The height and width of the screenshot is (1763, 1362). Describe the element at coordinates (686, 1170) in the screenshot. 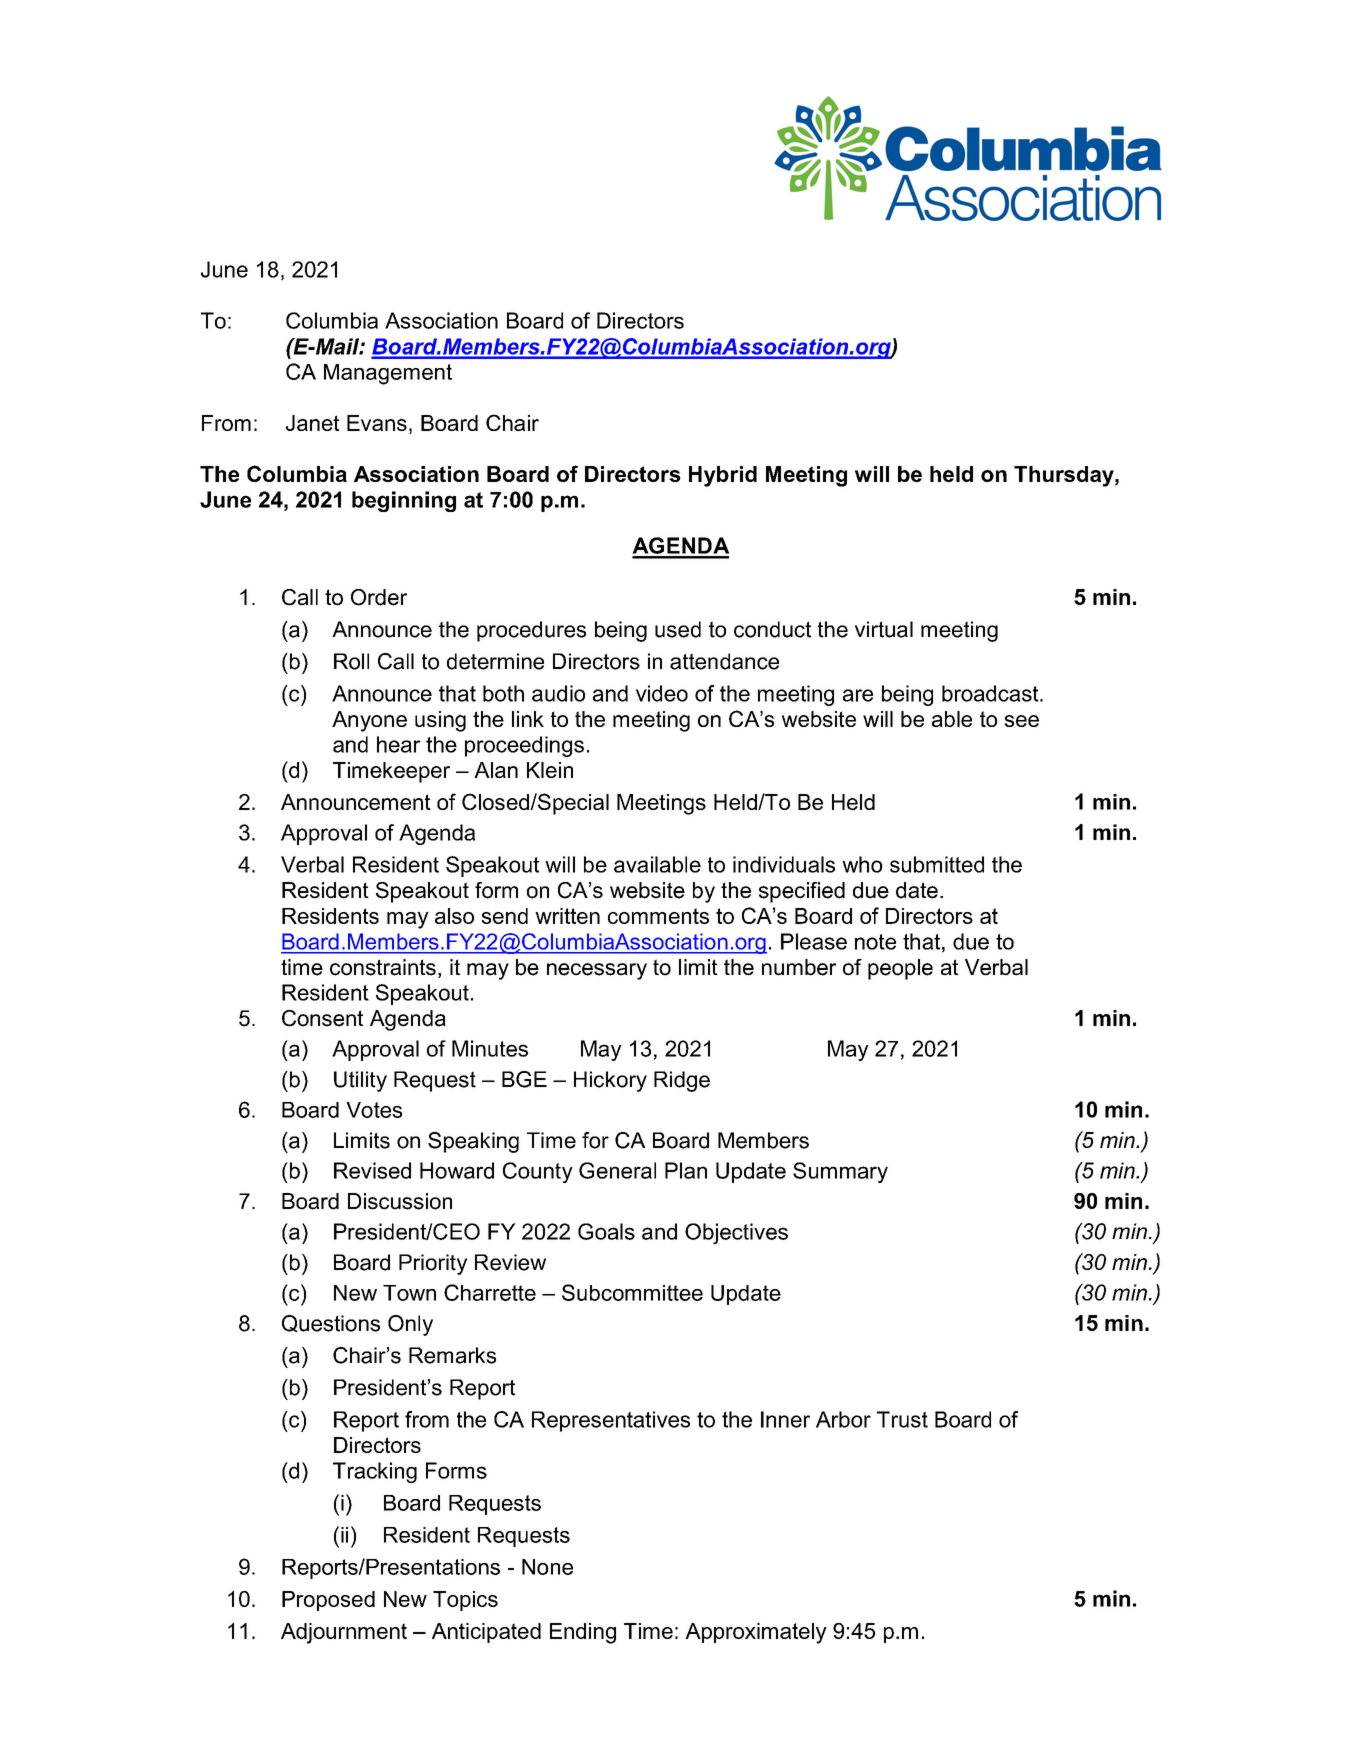

I see `Plan` at that location.
